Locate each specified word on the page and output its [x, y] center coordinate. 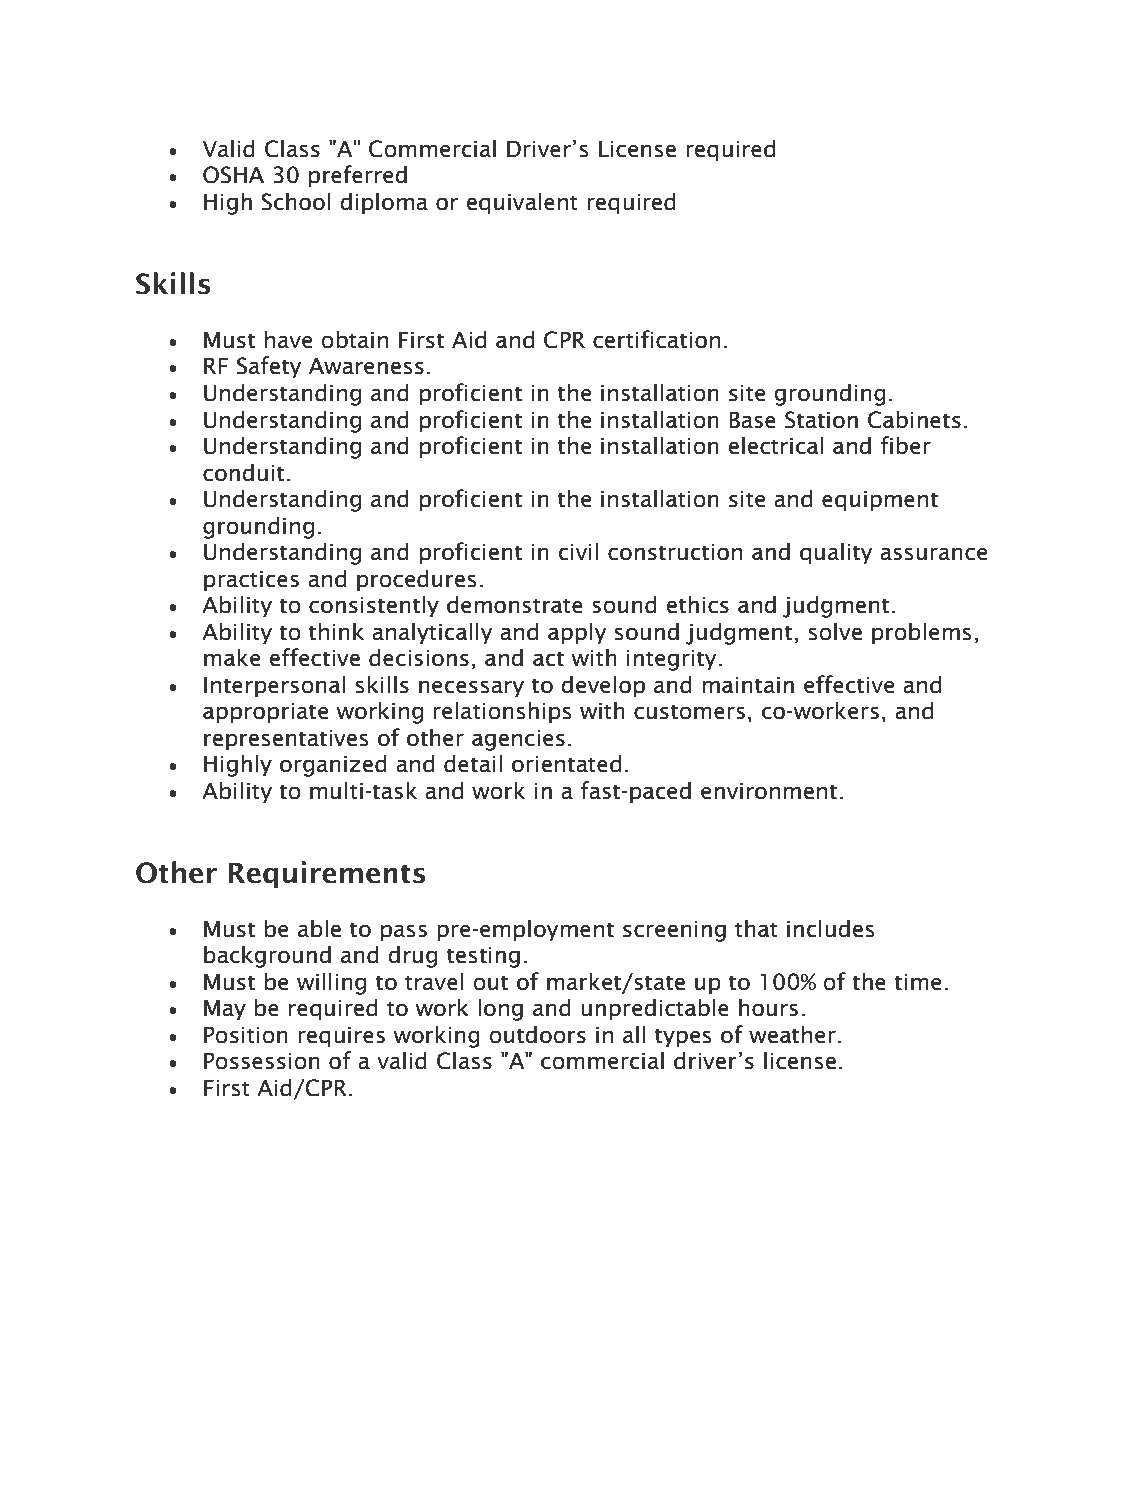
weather [792, 1034]
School [295, 201]
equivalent [522, 203]
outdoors [537, 1034]
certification [656, 339]
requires [341, 1037]
